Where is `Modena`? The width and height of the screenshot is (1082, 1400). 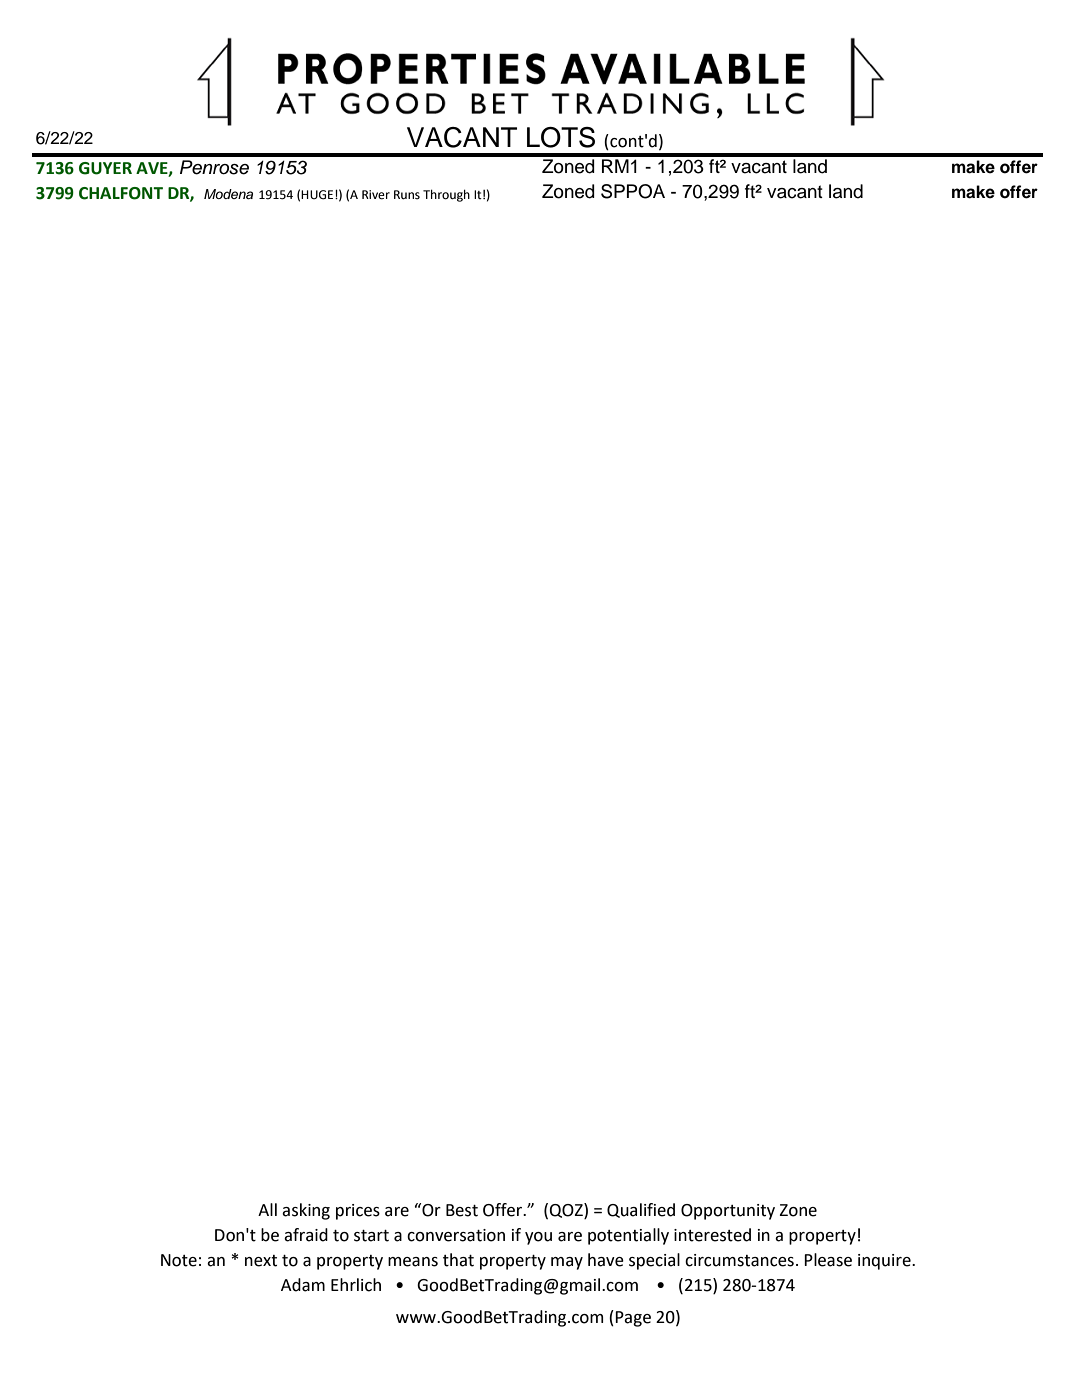
Modena is located at coordinates (228, 194).
